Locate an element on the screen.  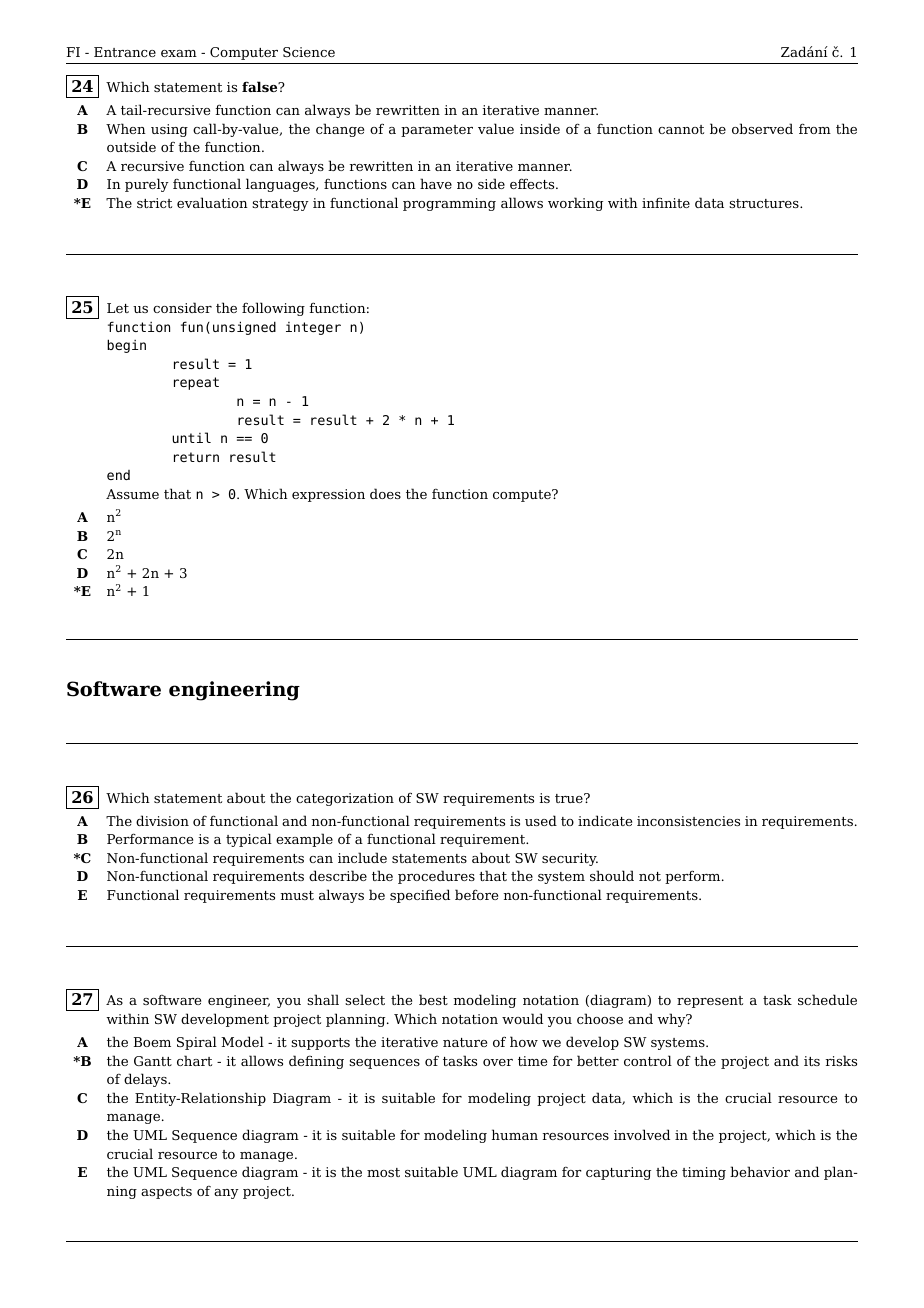
false is located at coordinates (261, 86).
